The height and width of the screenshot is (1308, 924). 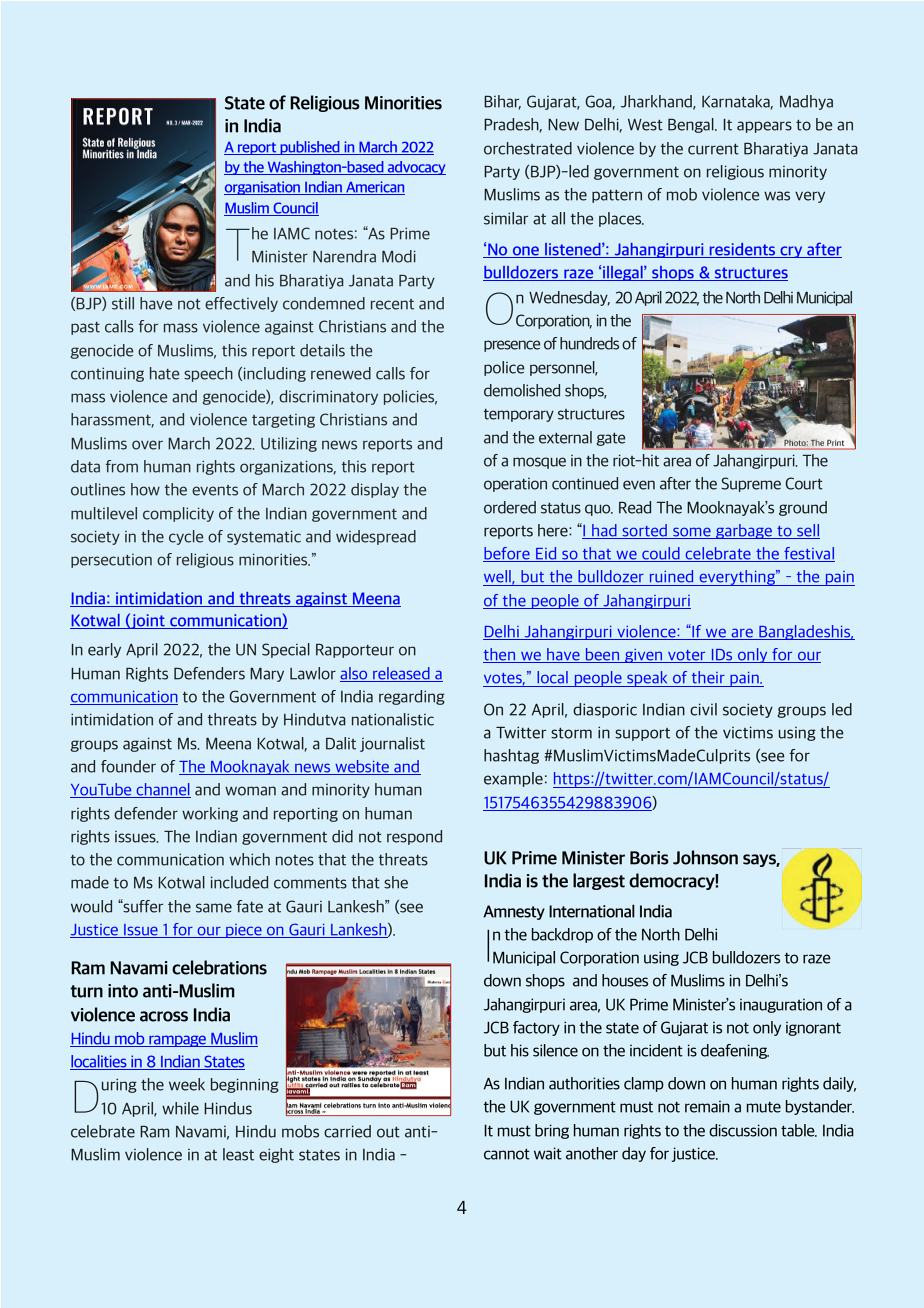 What do you see at coordinates (751, 484) in the screenshot?
I see `Supreme` at bounding box center [751, 484].
